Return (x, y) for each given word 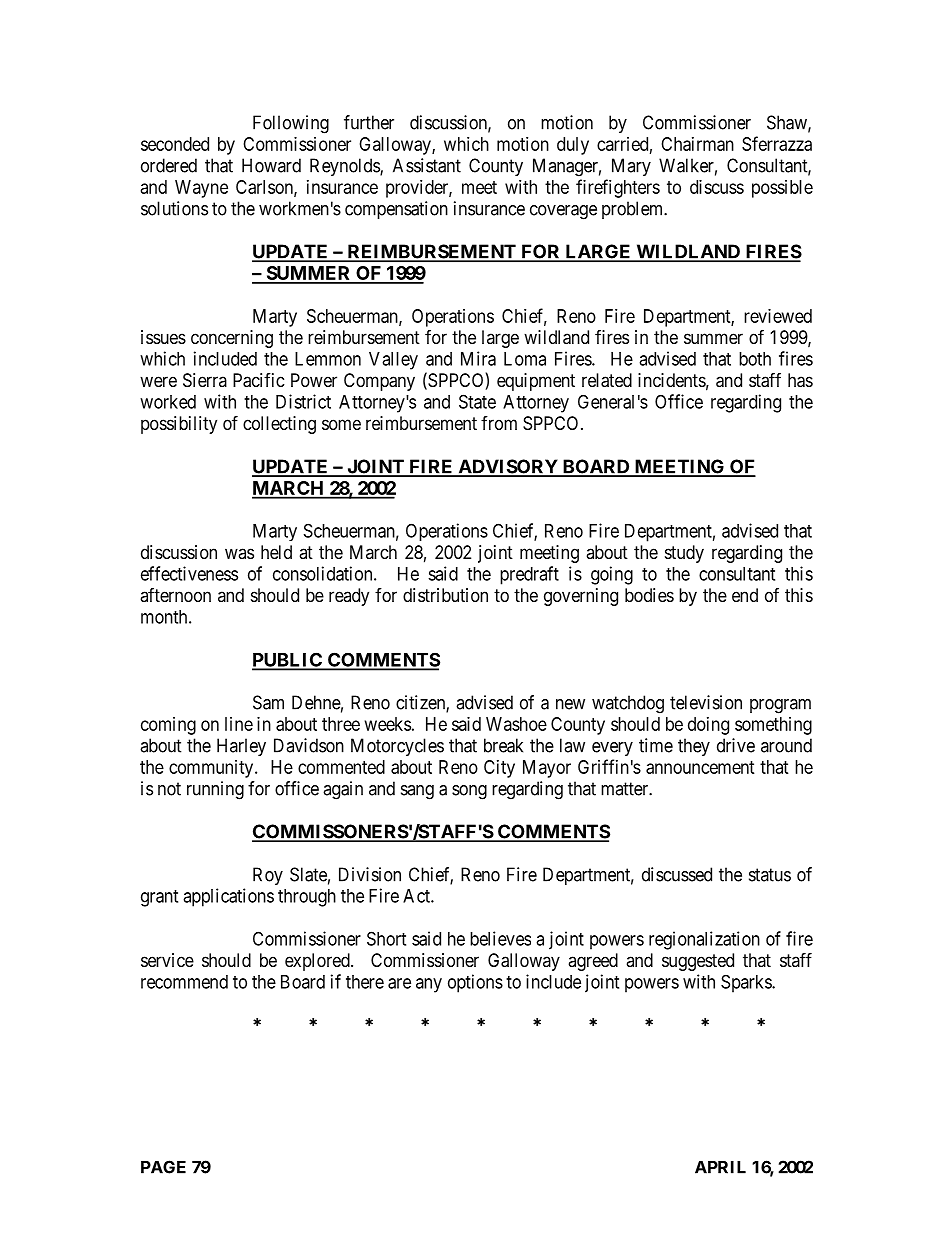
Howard (271, 165)
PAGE (163, 1167)
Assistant (427, 165)
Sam (268, 702)
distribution (445, 595)
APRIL (720, 1167)
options (475, 983)
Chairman (697, 144)
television (706, 702)
